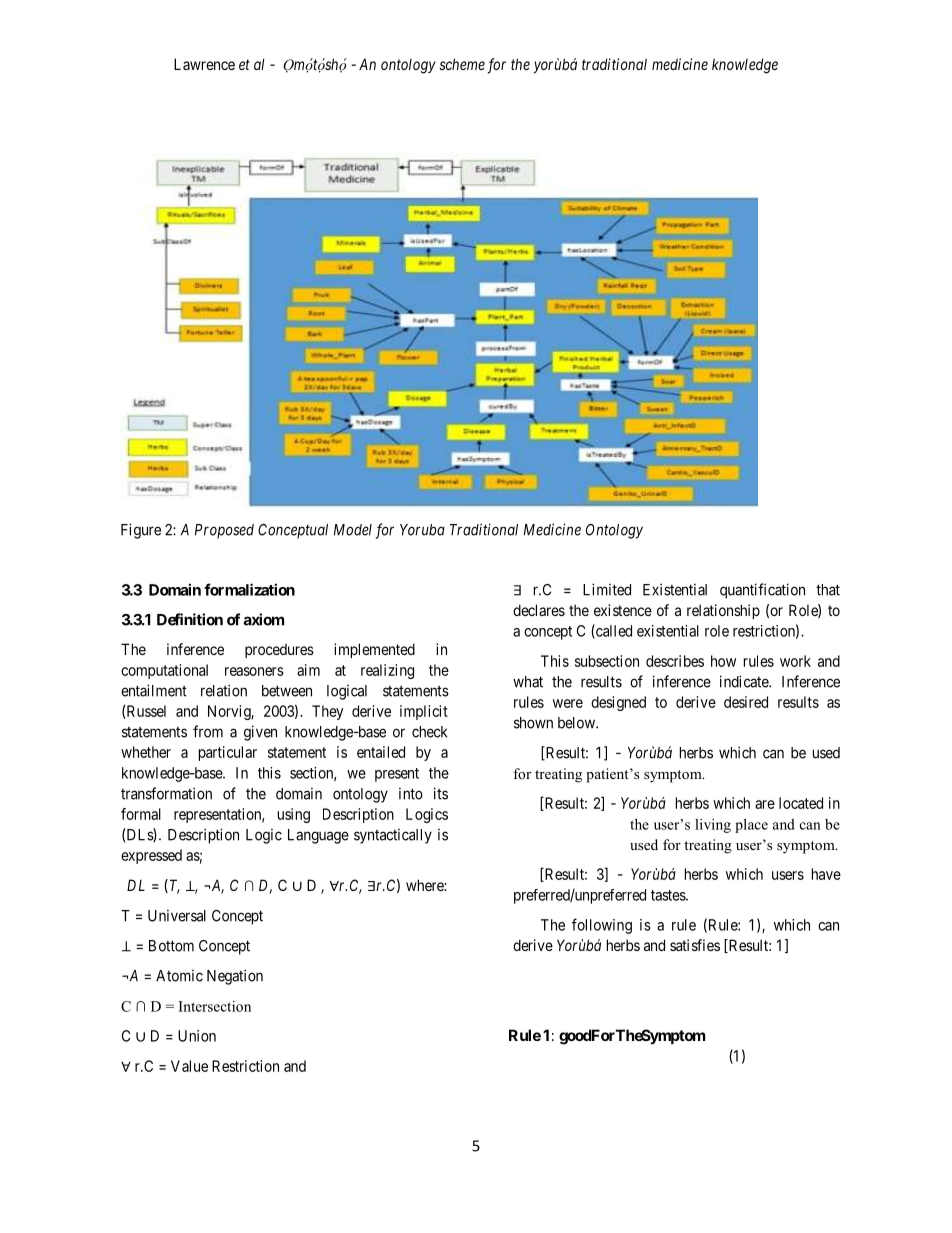 This screenshot has width=952, height=1233. I want to click on Lawrence, so click(204, 64).
